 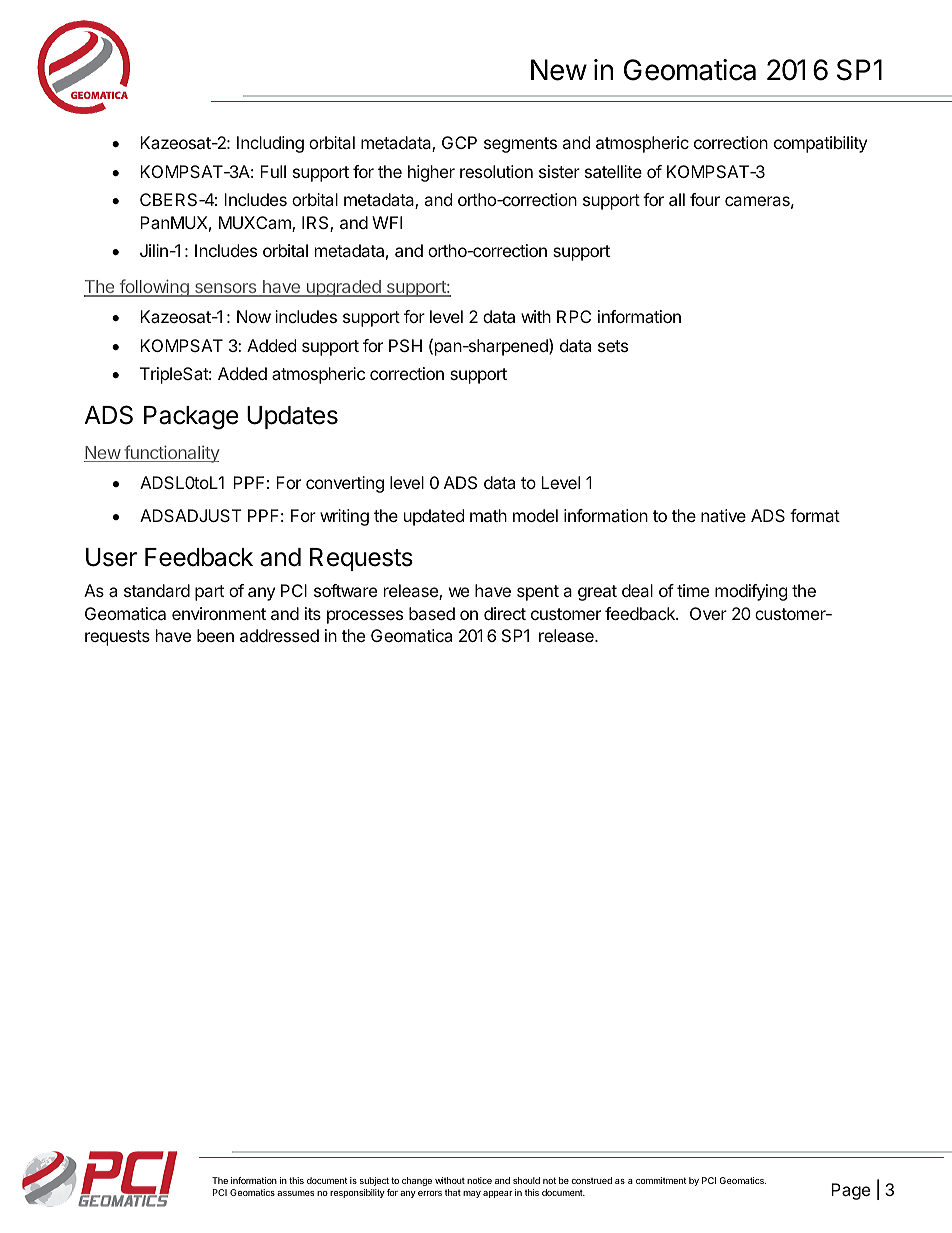 What do you see at coordinates (850, 1191) in the screenshot?
I see `Page` at bounding box center [850, 1191].
